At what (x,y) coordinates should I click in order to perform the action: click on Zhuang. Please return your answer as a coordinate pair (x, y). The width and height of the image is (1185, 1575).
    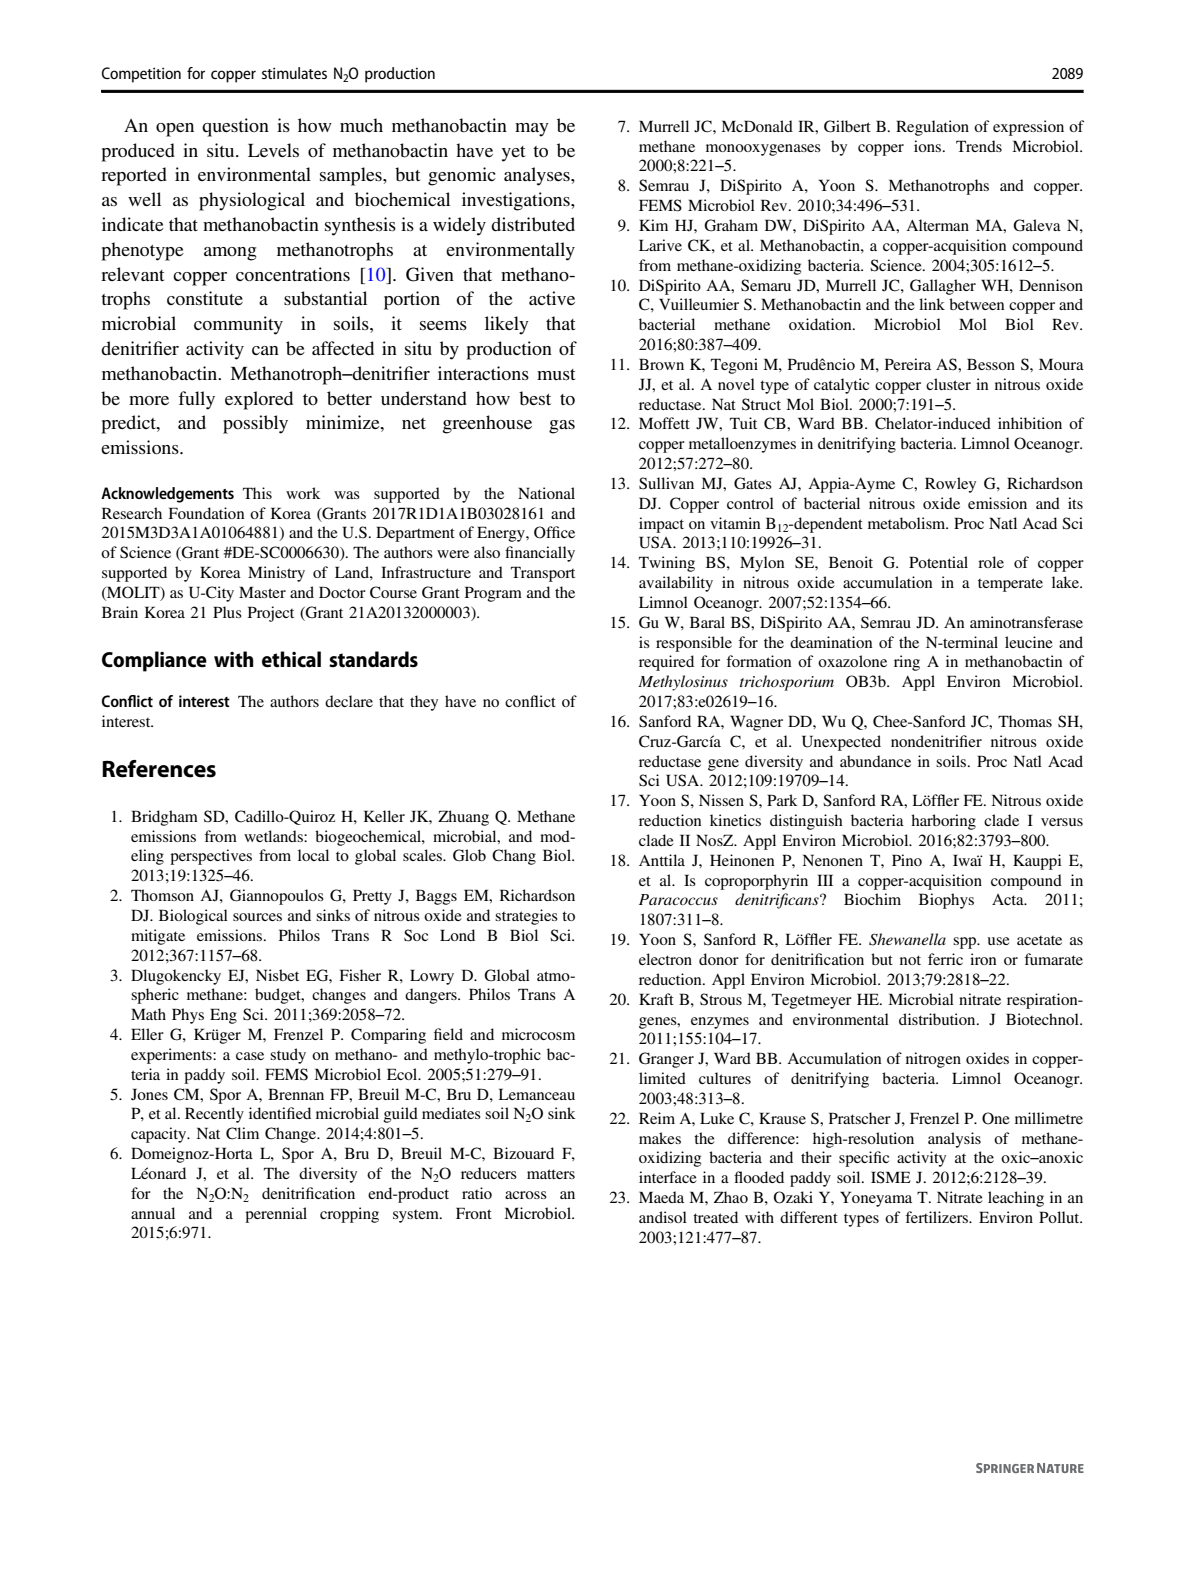
    Looking at the image, I should click on (463, 818).
